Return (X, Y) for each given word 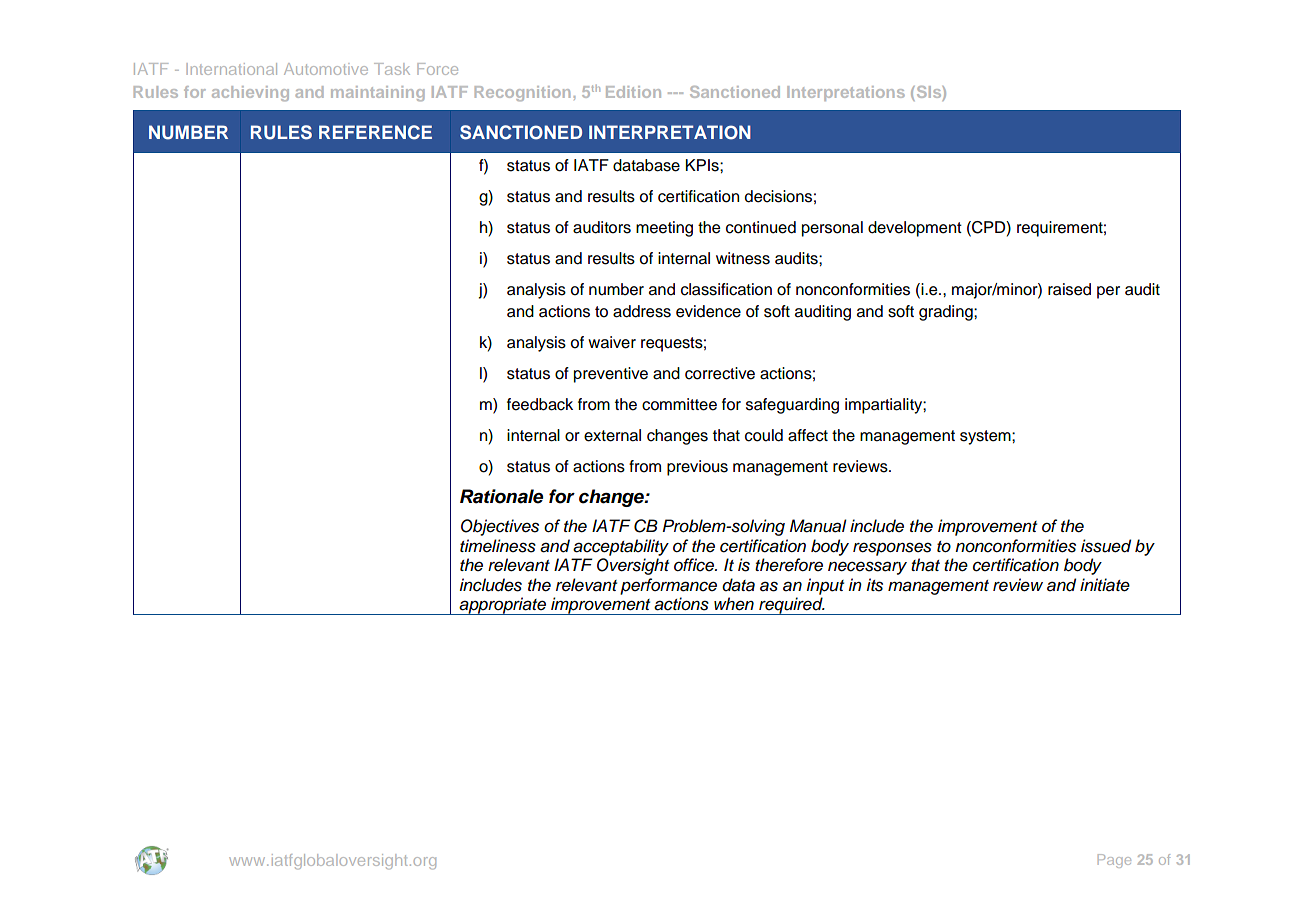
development (915, 229)
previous (697, 468)
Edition (633, 92)
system (986, 437)
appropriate (502, 606)
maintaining (378, 93)
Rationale (501, 496)
